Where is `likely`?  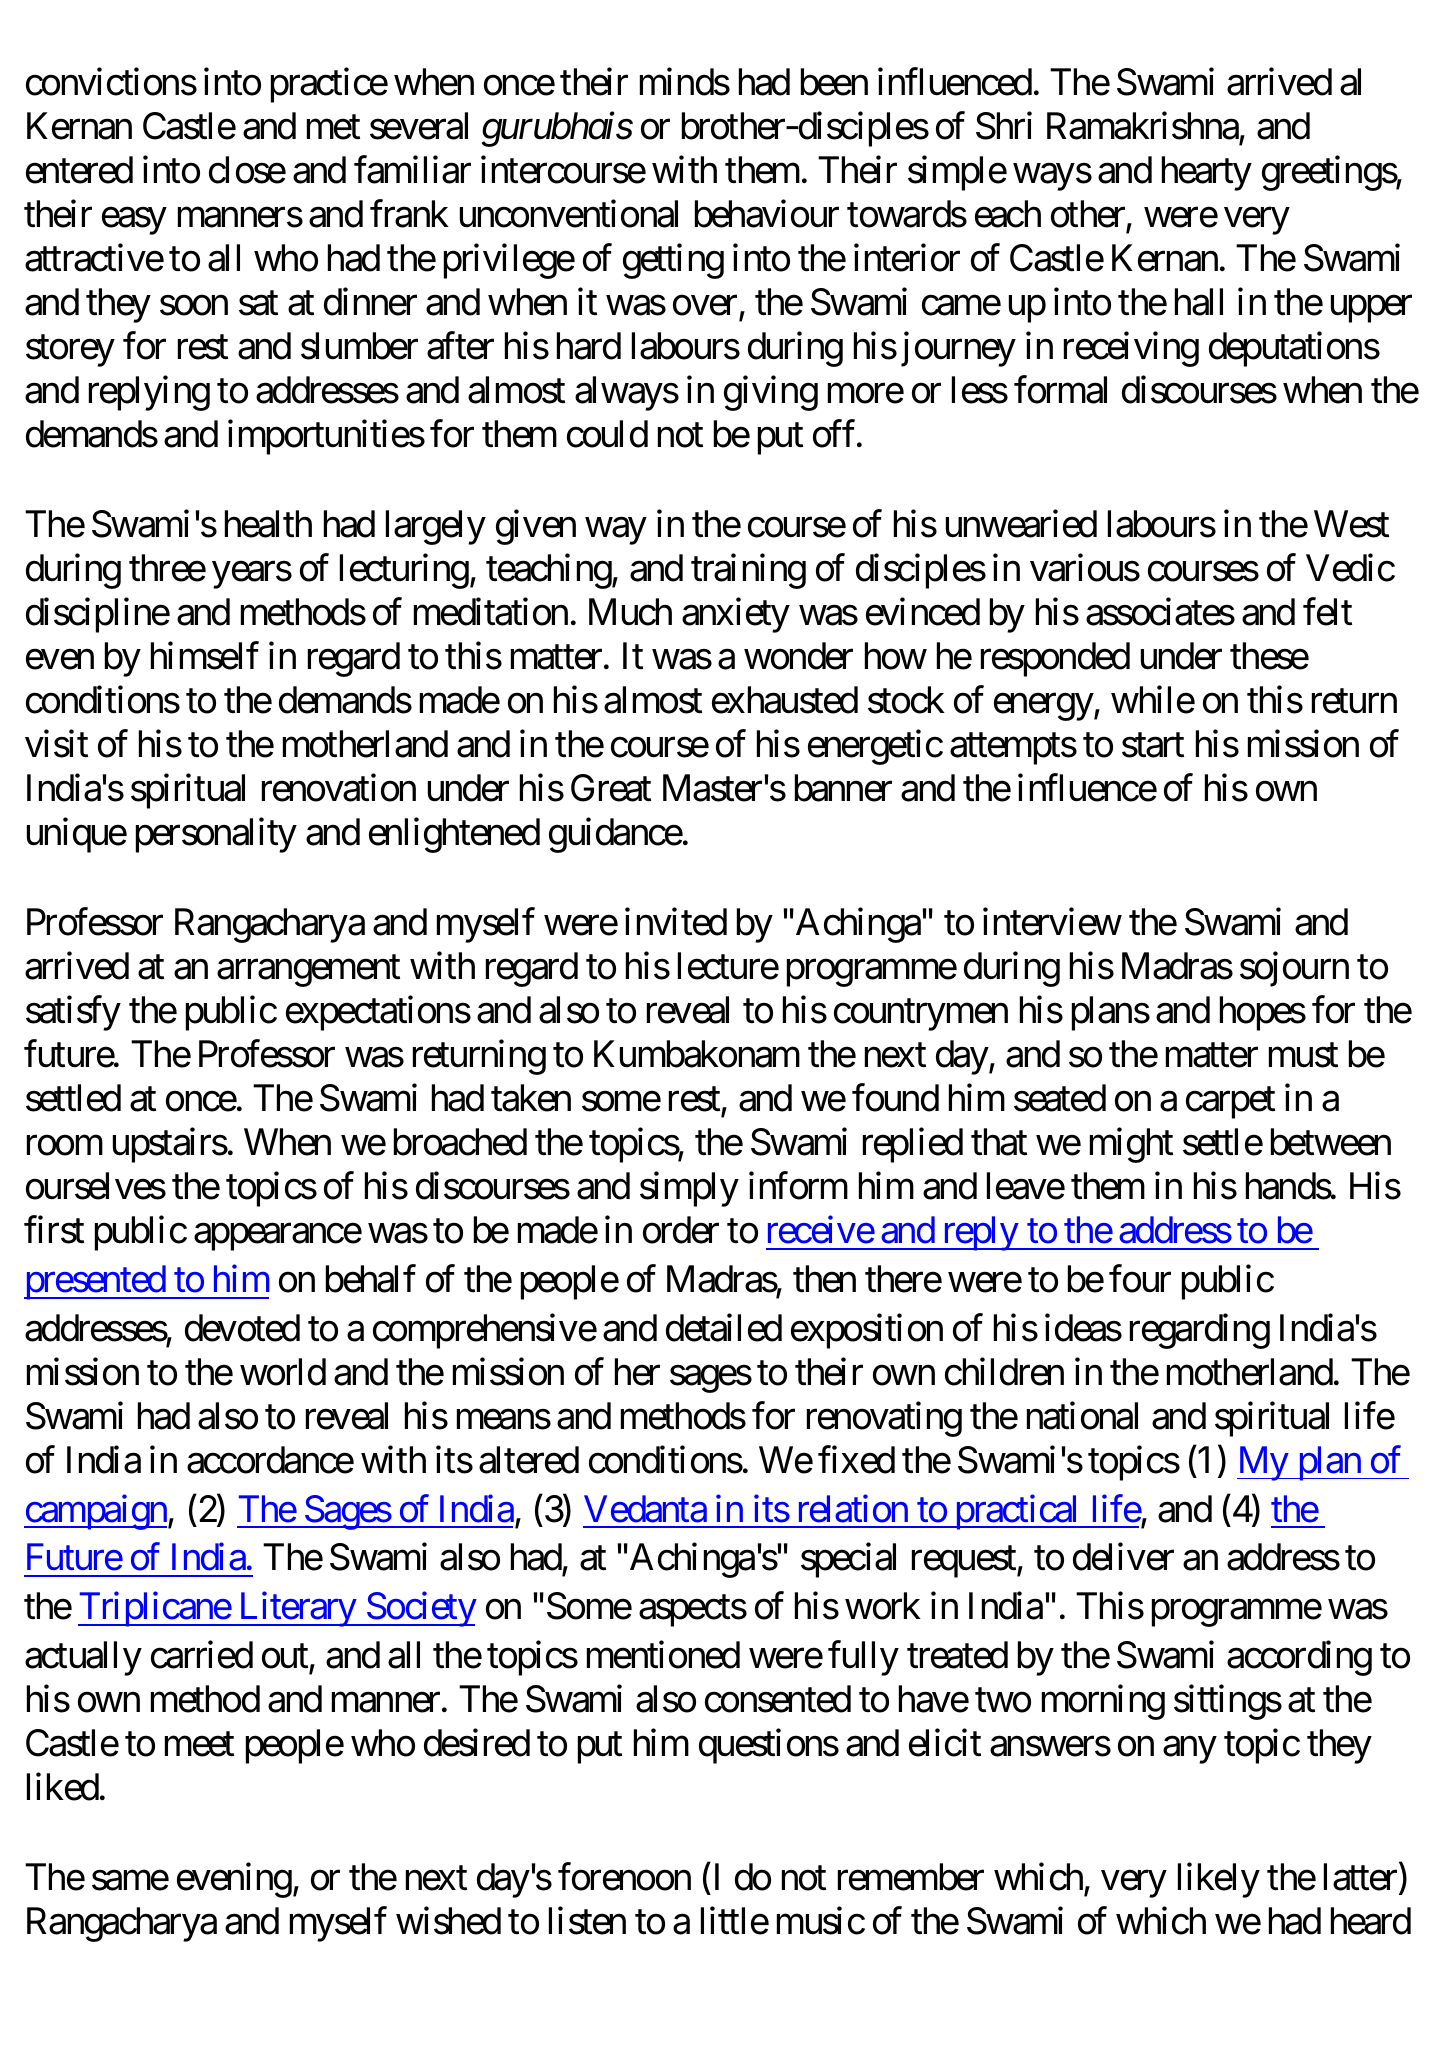 likely is located at coordinates (1219, 1880).
